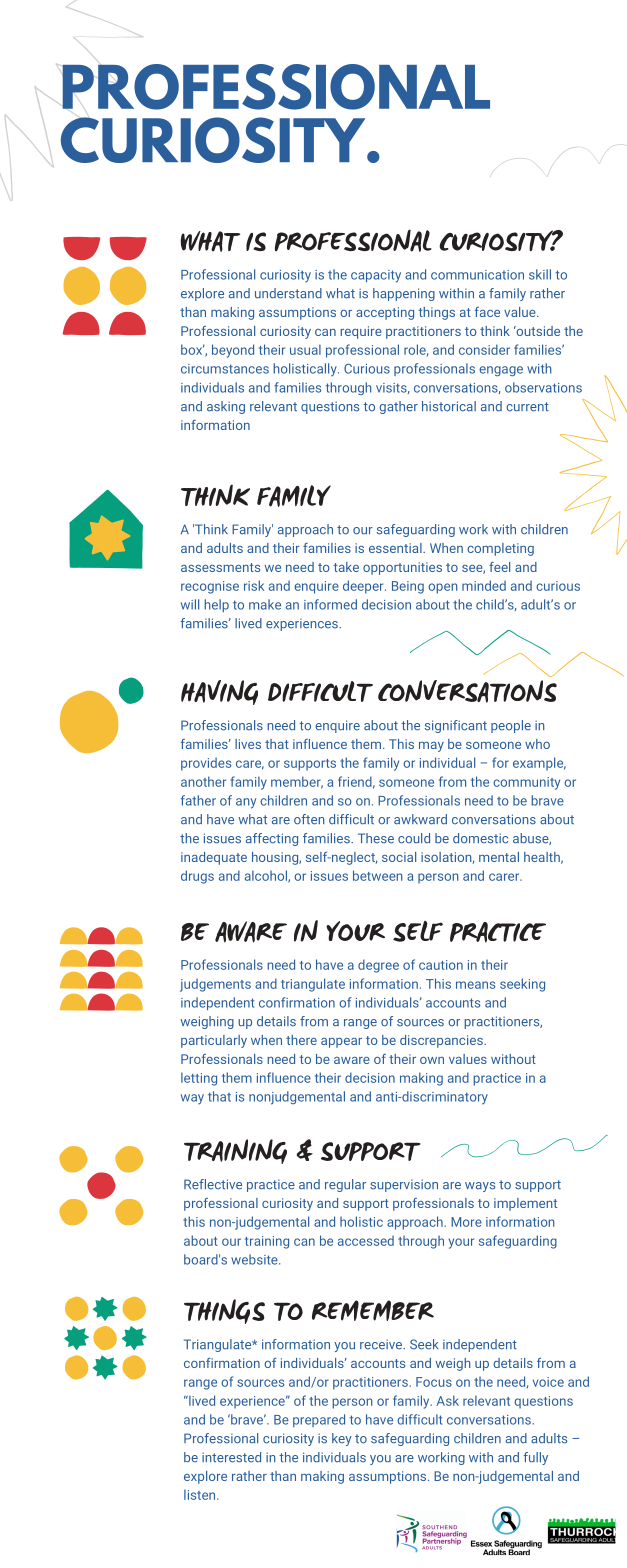  What do you see at coordinates (364, 587) in the screenshot?
I see `deeper` at bounding box center [364, 587].
